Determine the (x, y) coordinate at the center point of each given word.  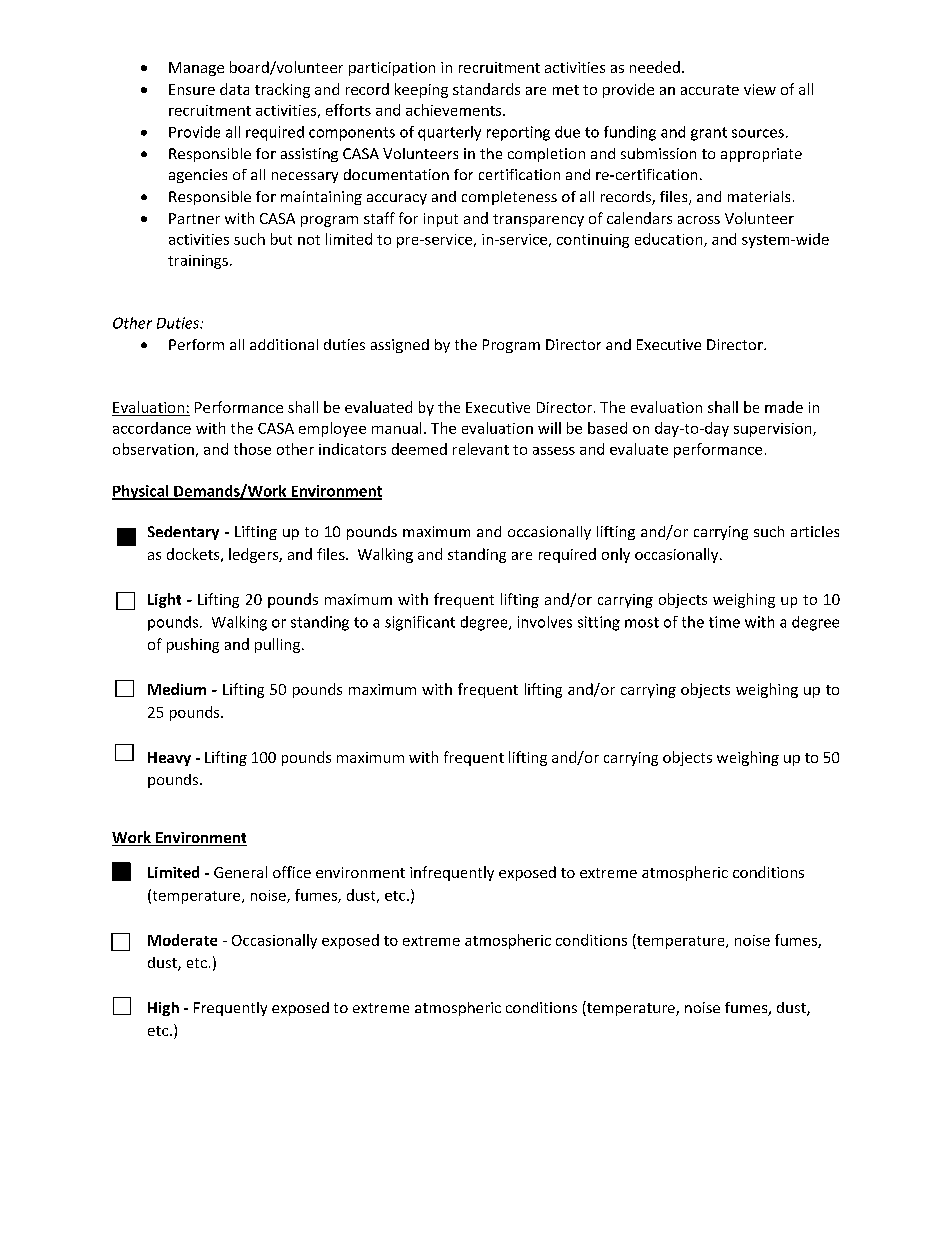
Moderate (182, 940)
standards (486, 89)
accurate (710, 90)
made (784, 407)
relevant (481, 449)
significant (420, 623)
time (724, 622)
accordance (152, 428)
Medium (177, 689)
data (234, 89)
